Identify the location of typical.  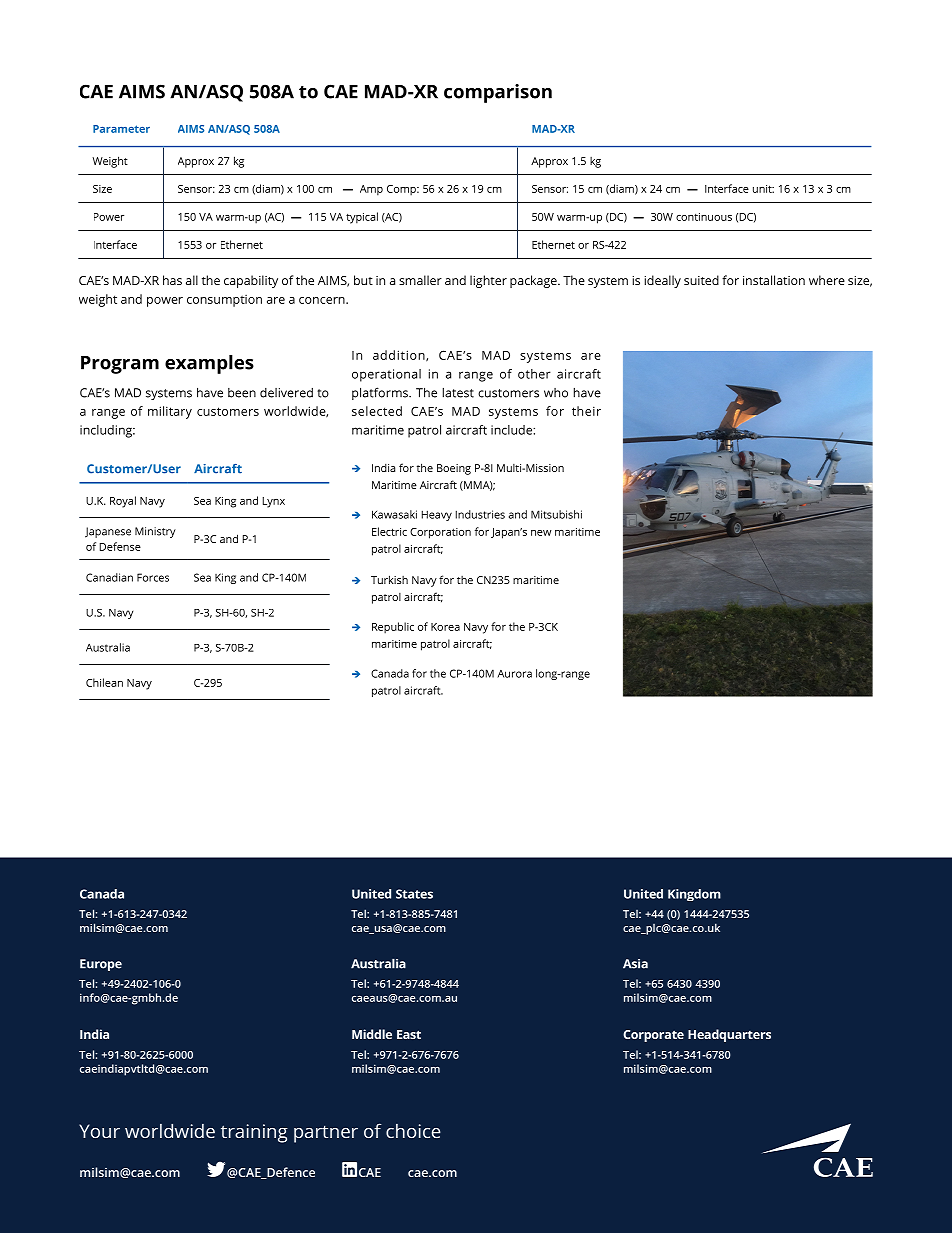
(362, 218).
